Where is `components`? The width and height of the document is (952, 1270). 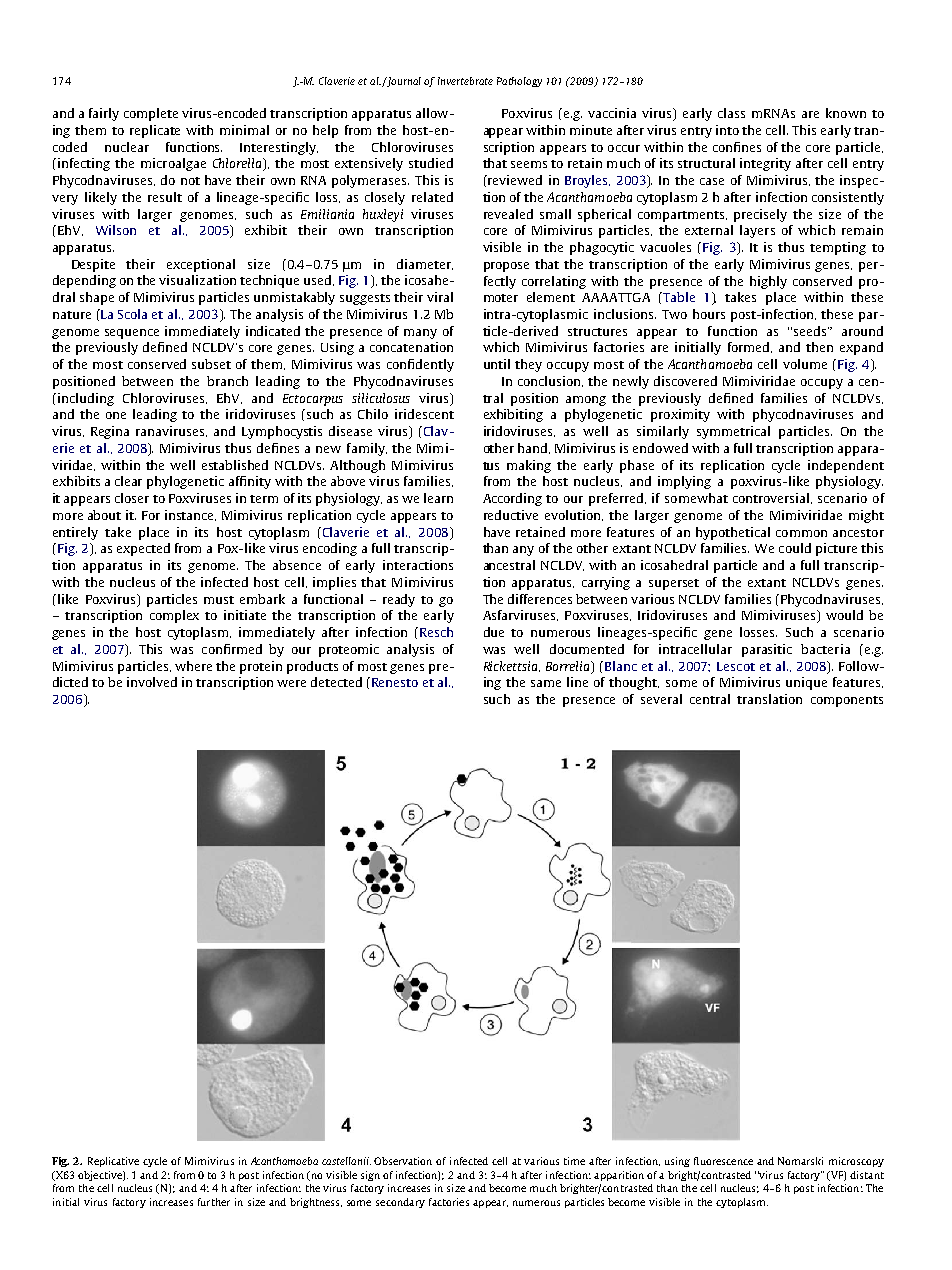 components is located at coordinates (847, 701).
